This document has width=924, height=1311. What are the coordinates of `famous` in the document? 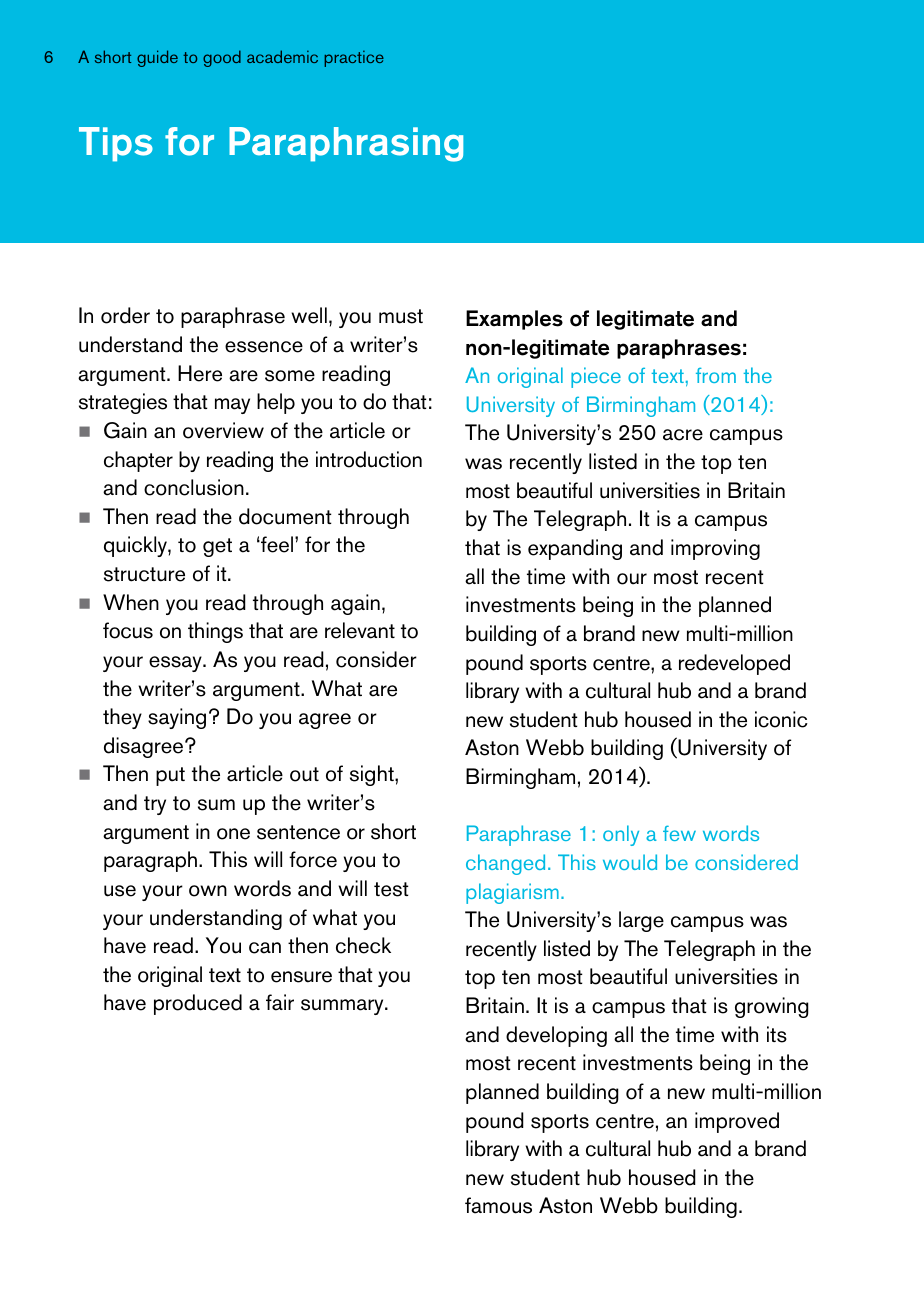 It's located at (498, 1205).
